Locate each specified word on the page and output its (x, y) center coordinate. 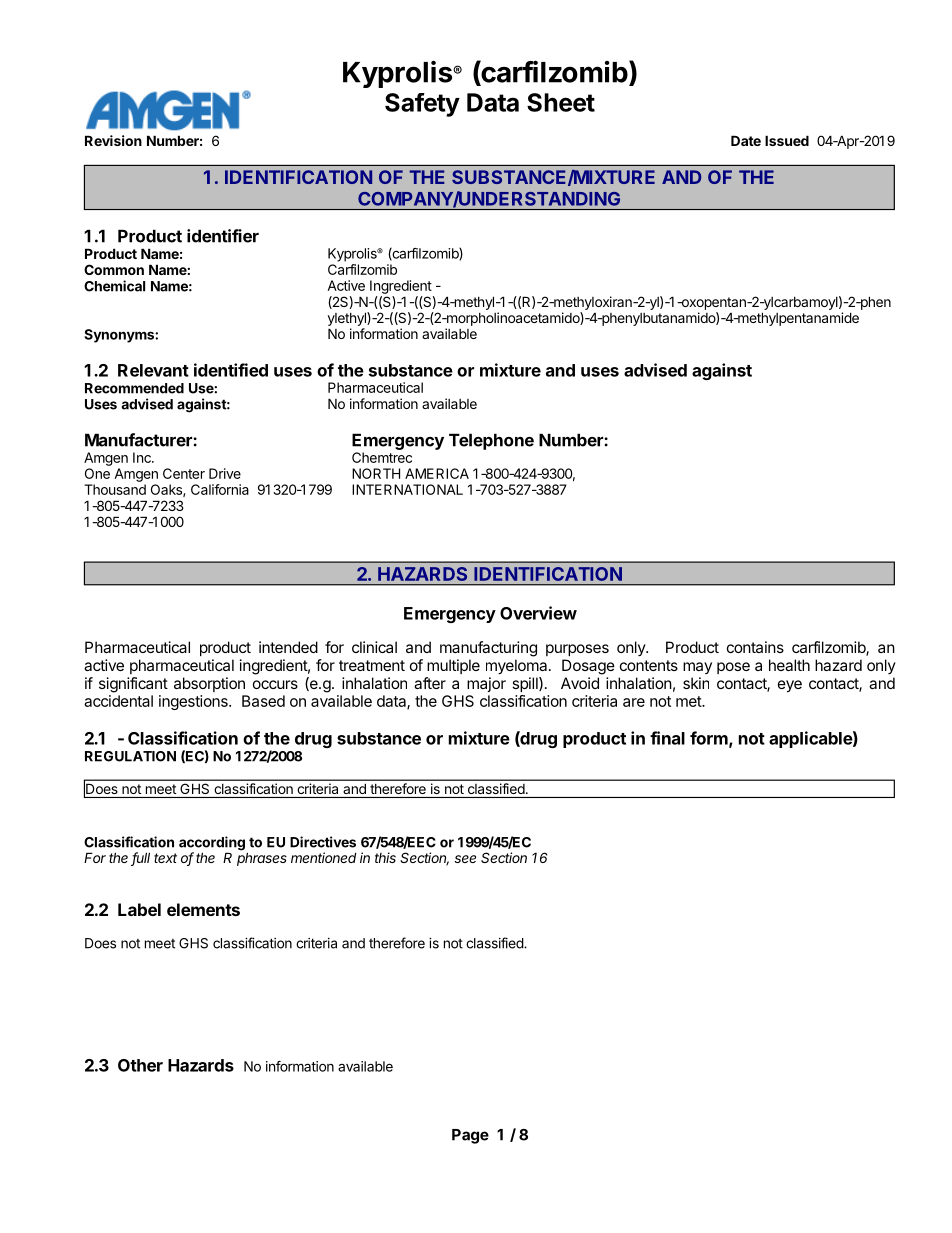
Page (470, 1136)
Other (140, 1065)
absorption (209, 684)
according (212, 844)
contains (755, 647)
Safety (422, 105)
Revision (113, 140)
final (667, 738)
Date (746, 140)
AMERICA (437, 473)
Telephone (491, 441)
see (465, 859)
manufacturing (488, 649)
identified (231, 370)
